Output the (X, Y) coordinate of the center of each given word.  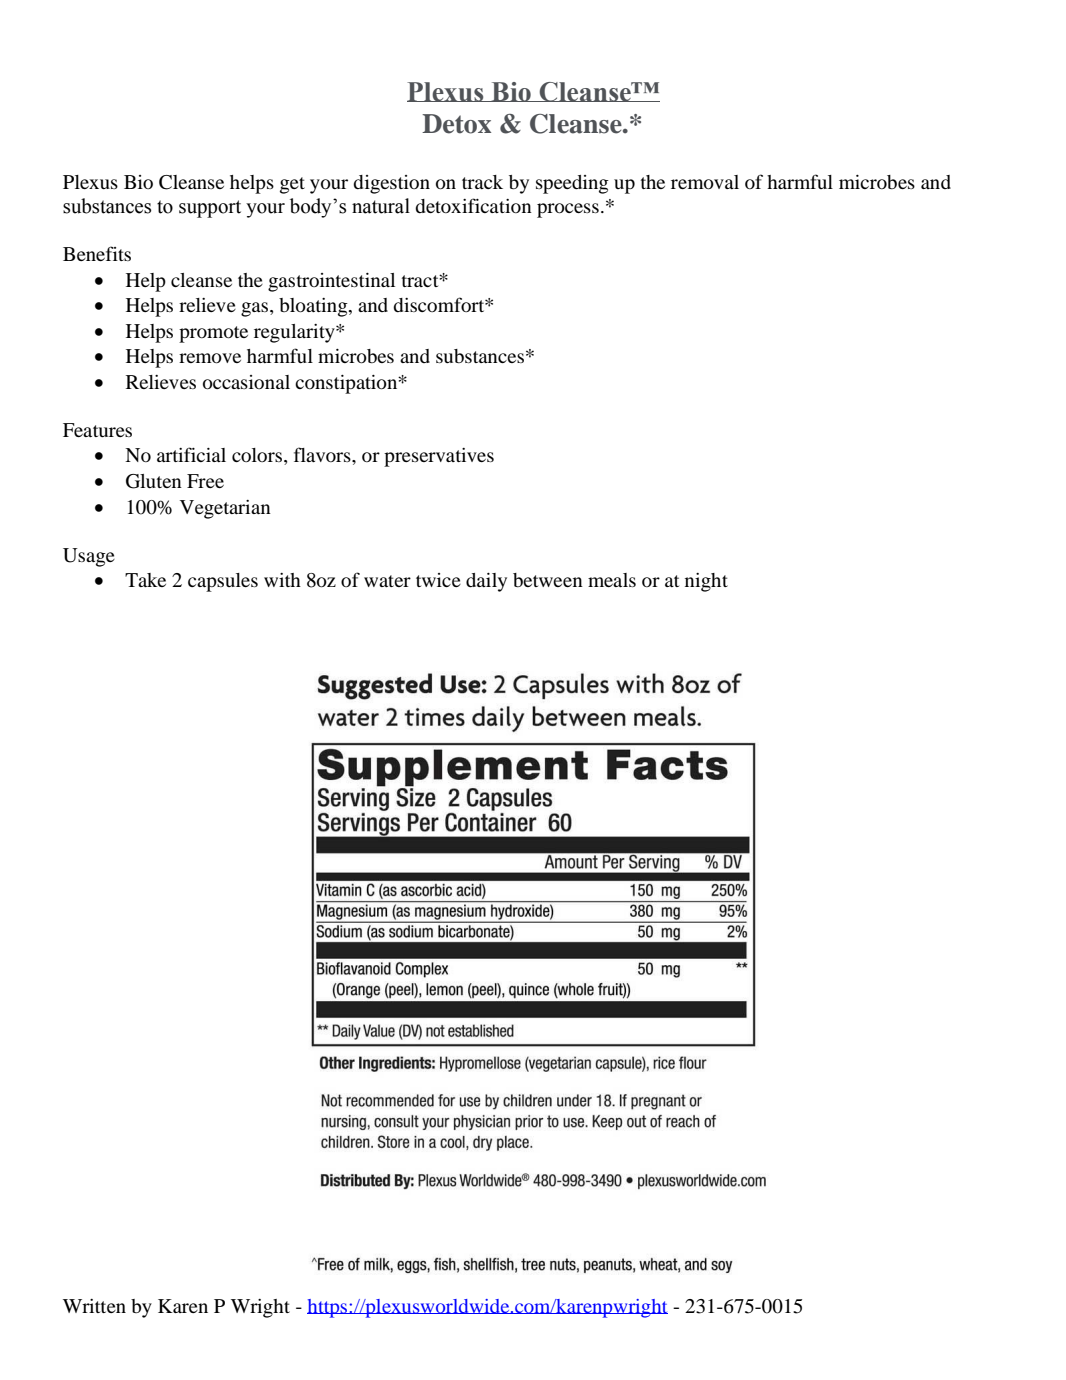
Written (94, 1306)
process (568, 210)
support (210, 209)
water (387, 581)
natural (381, 206)
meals (612, 580)
